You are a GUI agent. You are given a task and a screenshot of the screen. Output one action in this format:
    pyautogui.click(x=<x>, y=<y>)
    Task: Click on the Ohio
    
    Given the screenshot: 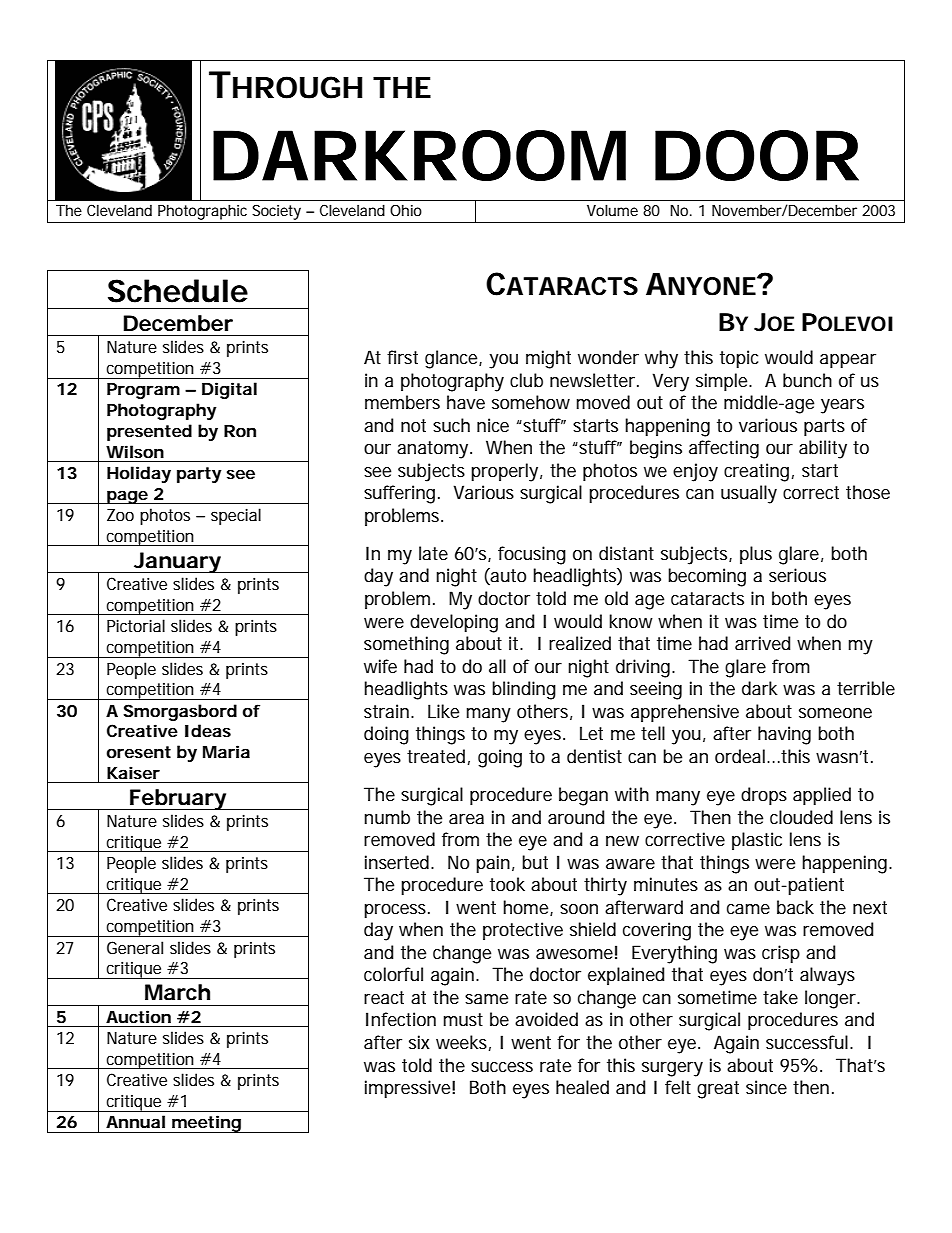 What is the action you would take?
    pyautogui.click(x=406, y=210)
